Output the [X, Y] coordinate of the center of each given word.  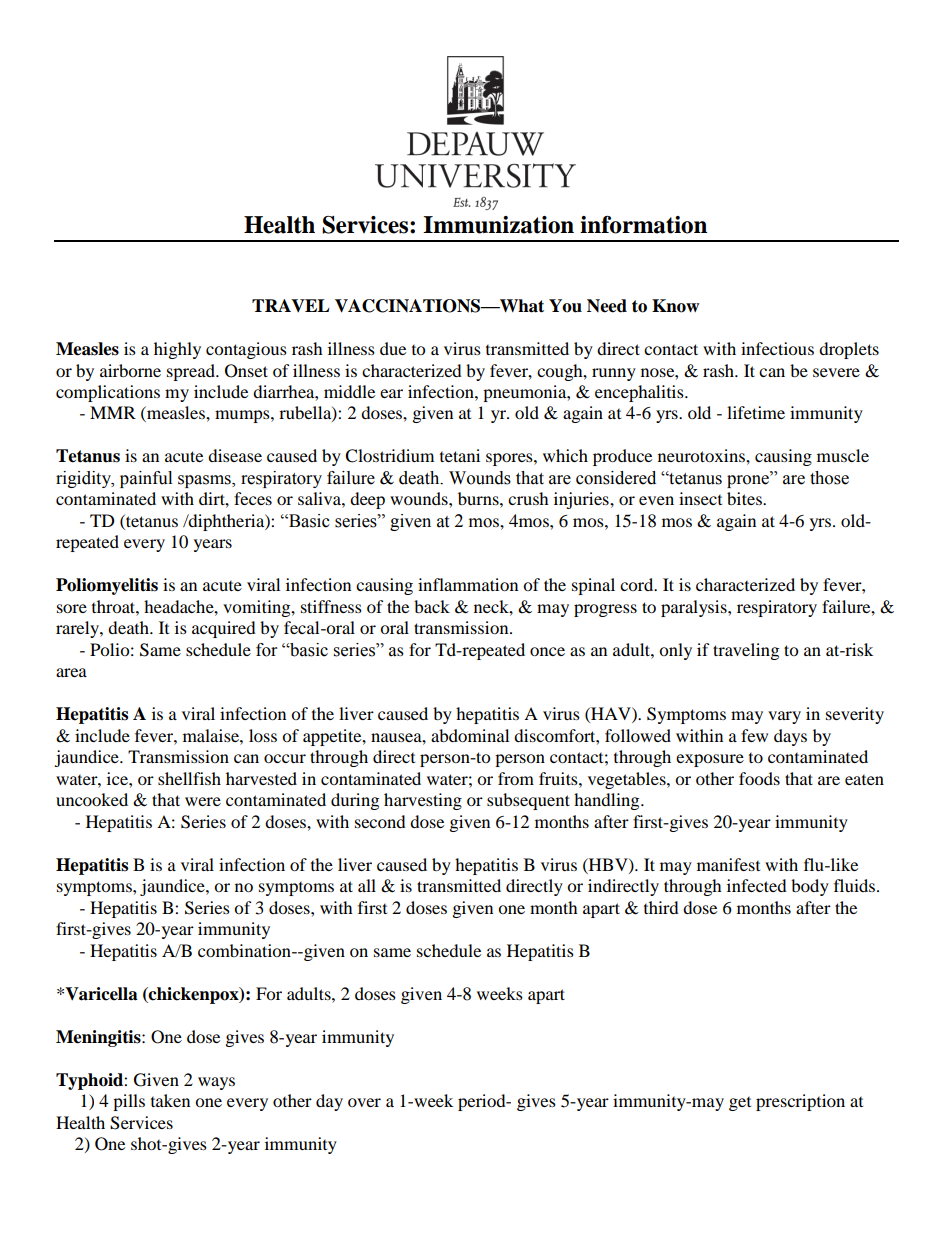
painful [146, 479]
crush [528, 498]
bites [745, 498]
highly [177, 350]
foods [759, 778]
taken [170, 1100]
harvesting [423, 801]
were [203, 801]
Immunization [498, 225]
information [643, 225]
